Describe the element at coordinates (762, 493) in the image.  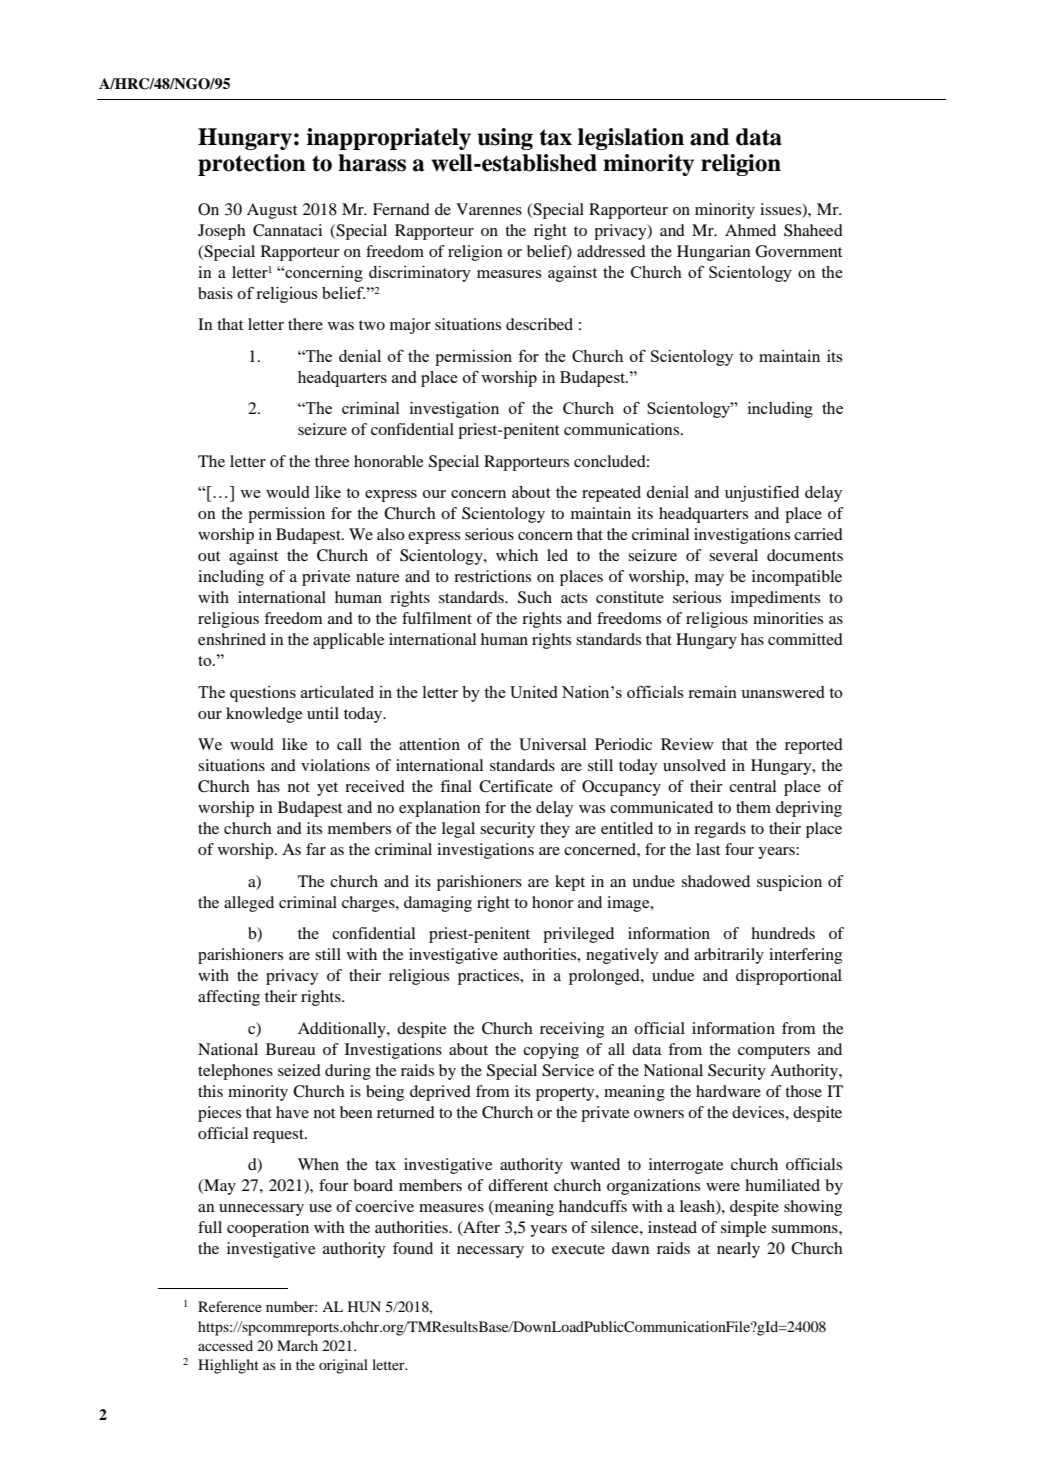
I see `unjustified` at that location.
